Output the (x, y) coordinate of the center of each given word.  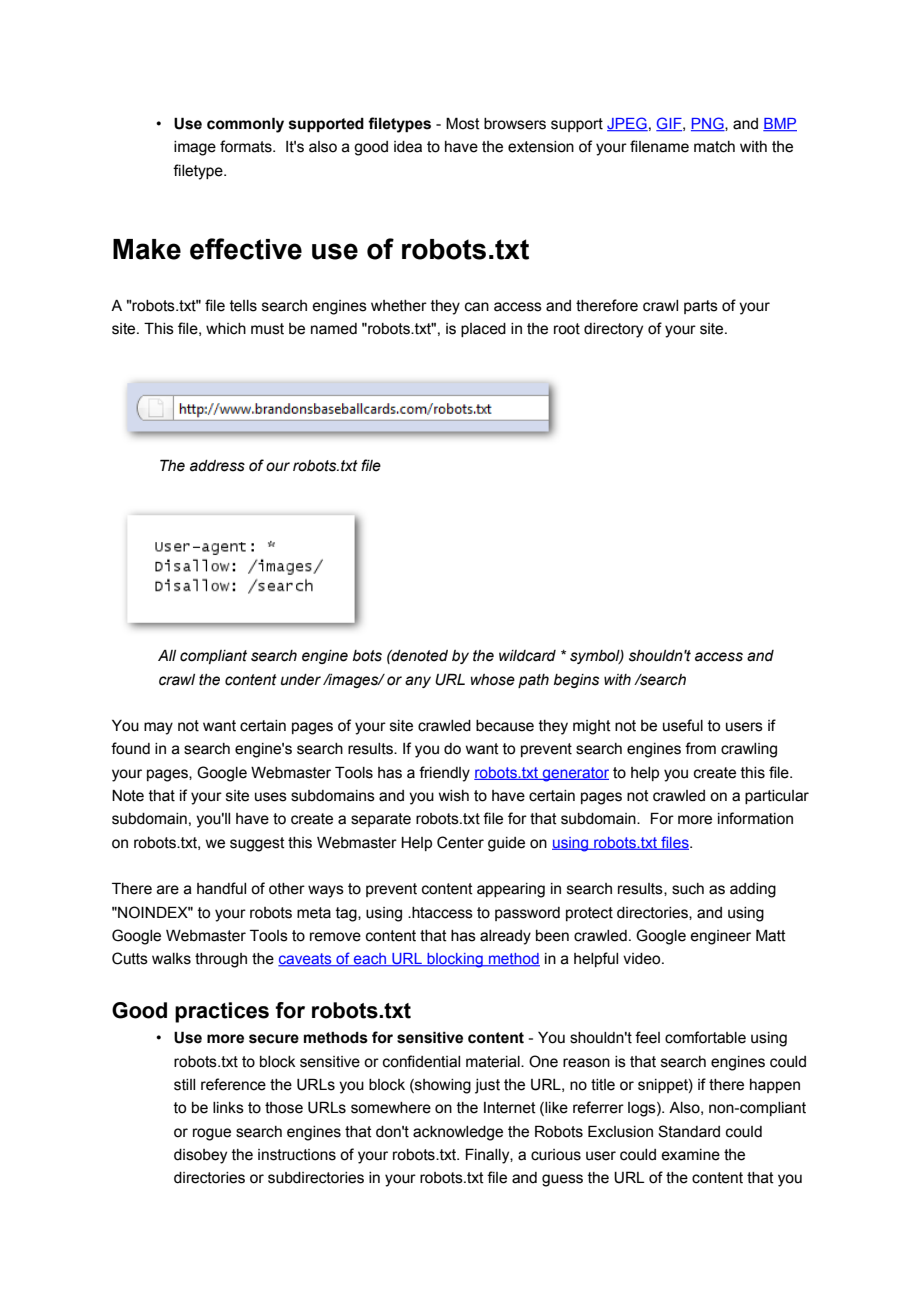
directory (613, 330)
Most (463, 123)
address (217, 466)
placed (483, 330)
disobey (200, 1156)
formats (247, 146)
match (714, 147)
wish (453, 796)
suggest (257, 844)
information (755, 818)
